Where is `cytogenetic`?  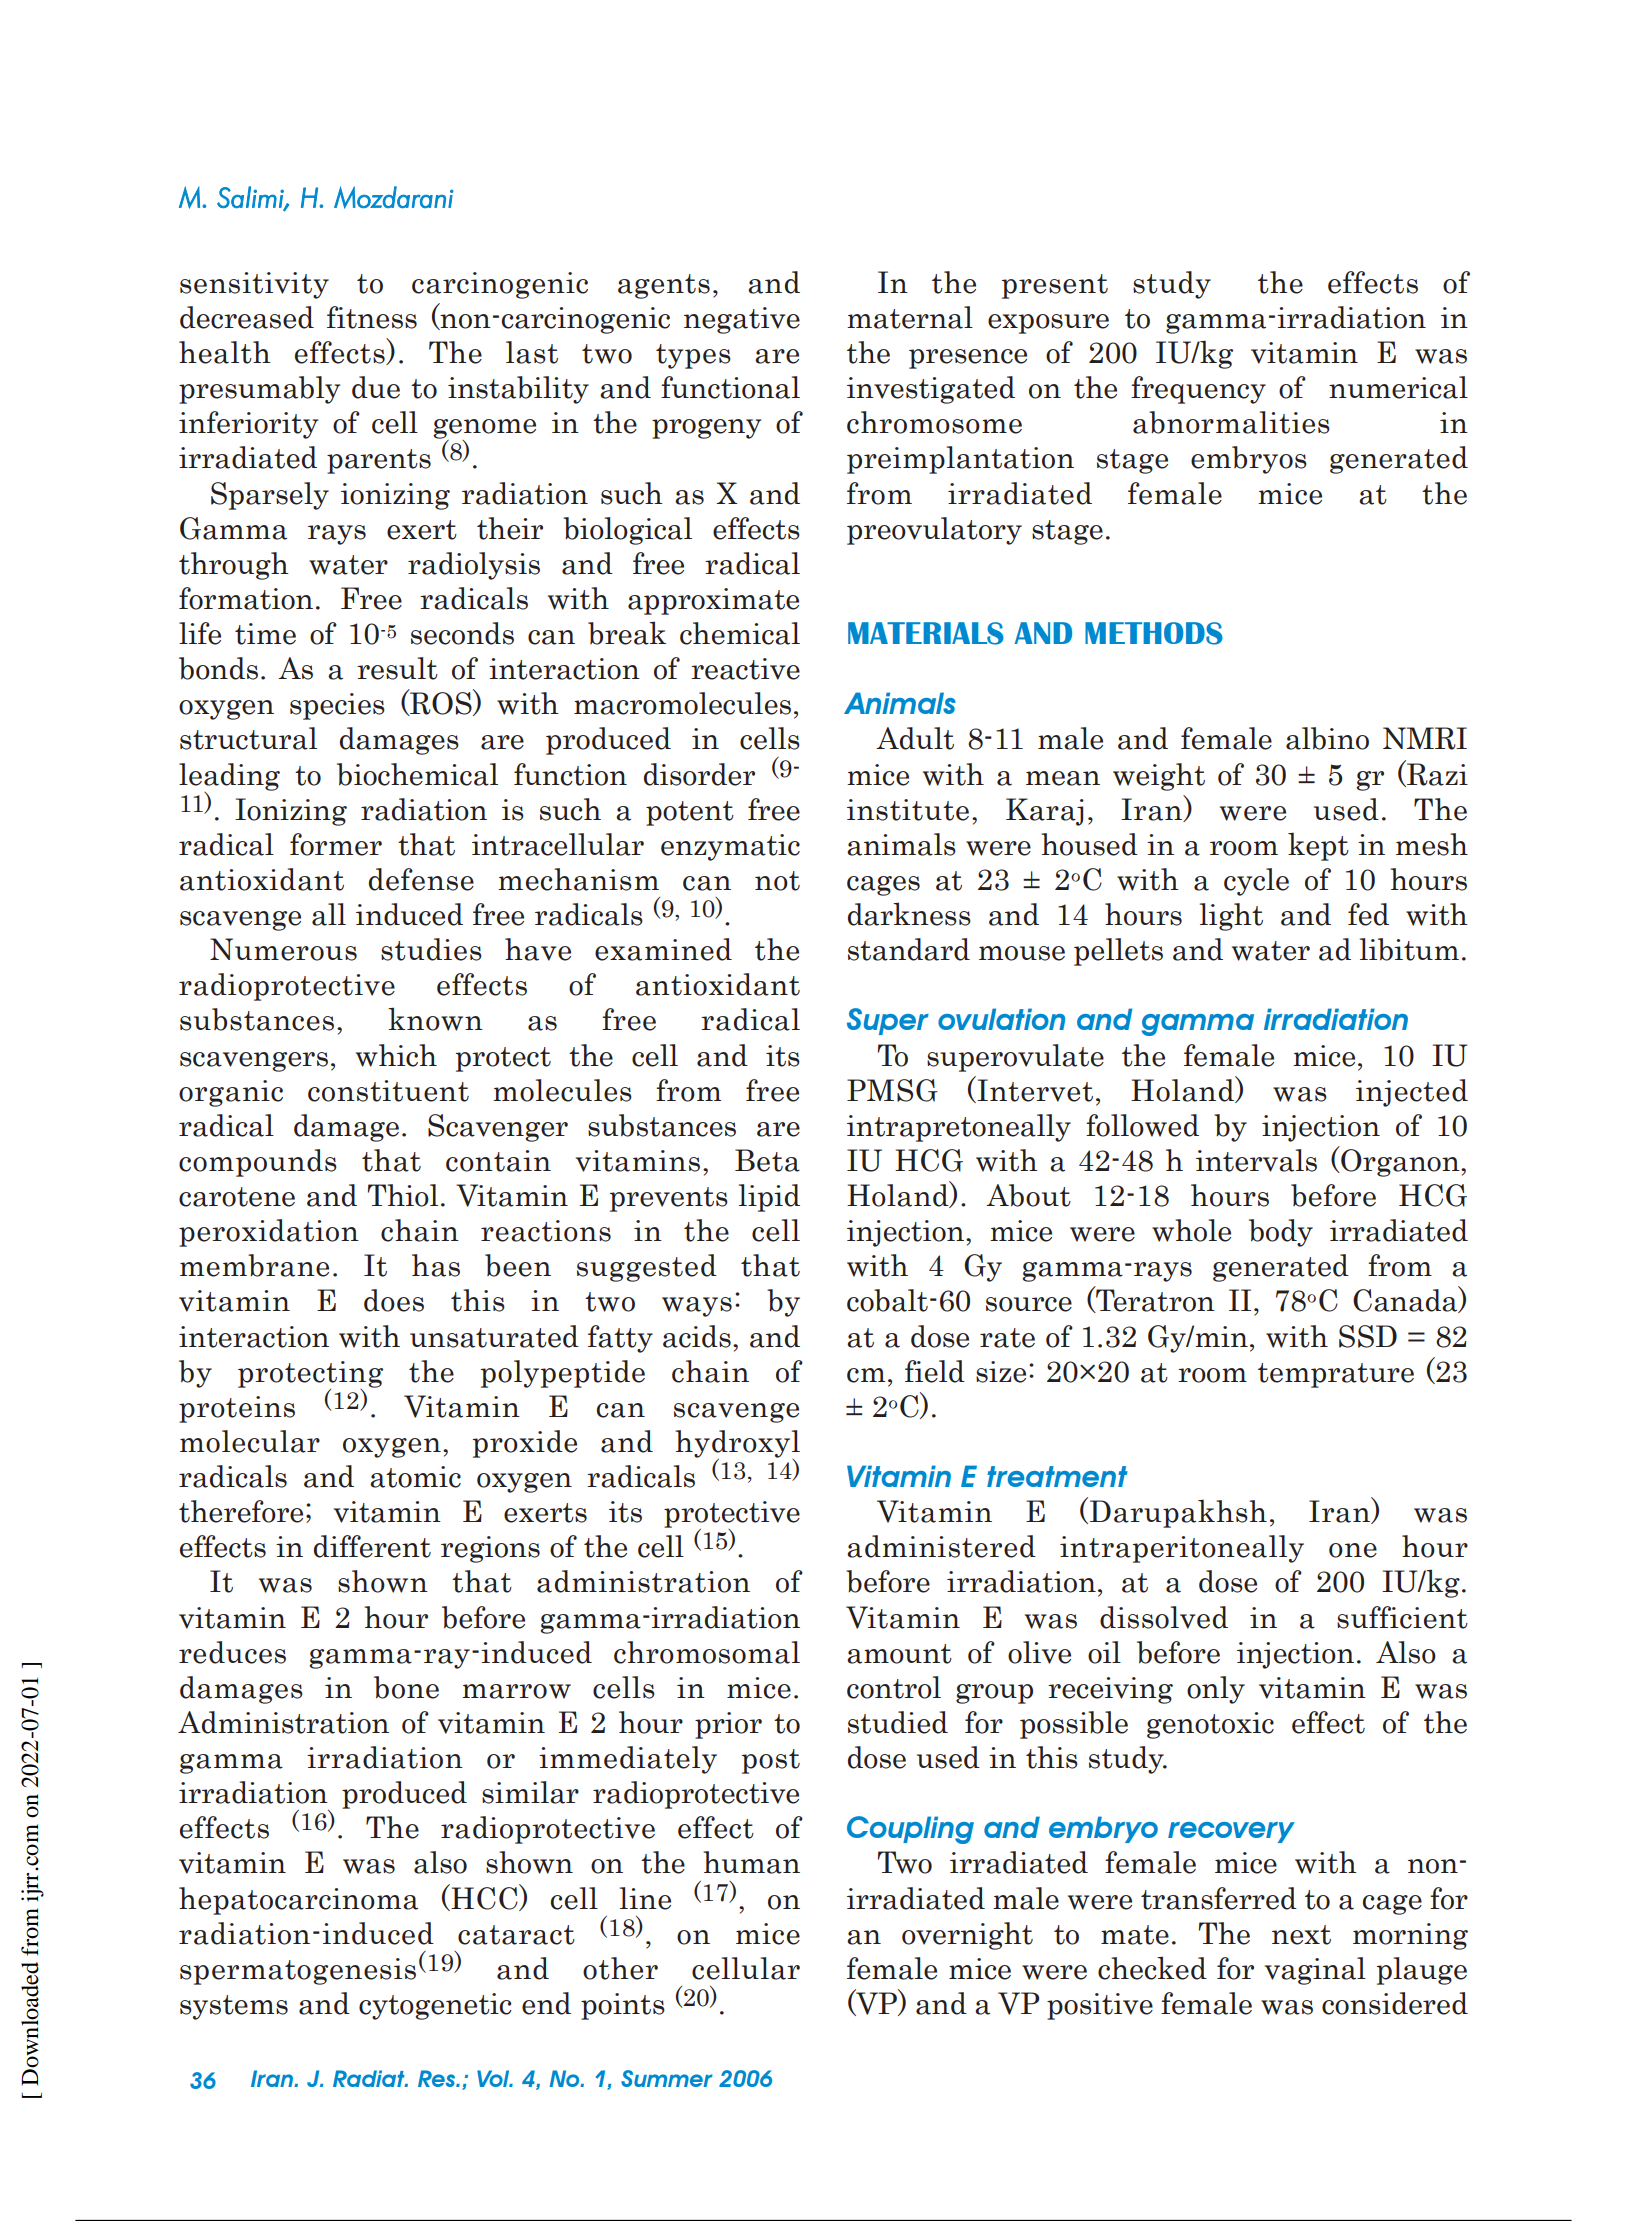 cytogenetic is located at coordinates (435, 2006).
